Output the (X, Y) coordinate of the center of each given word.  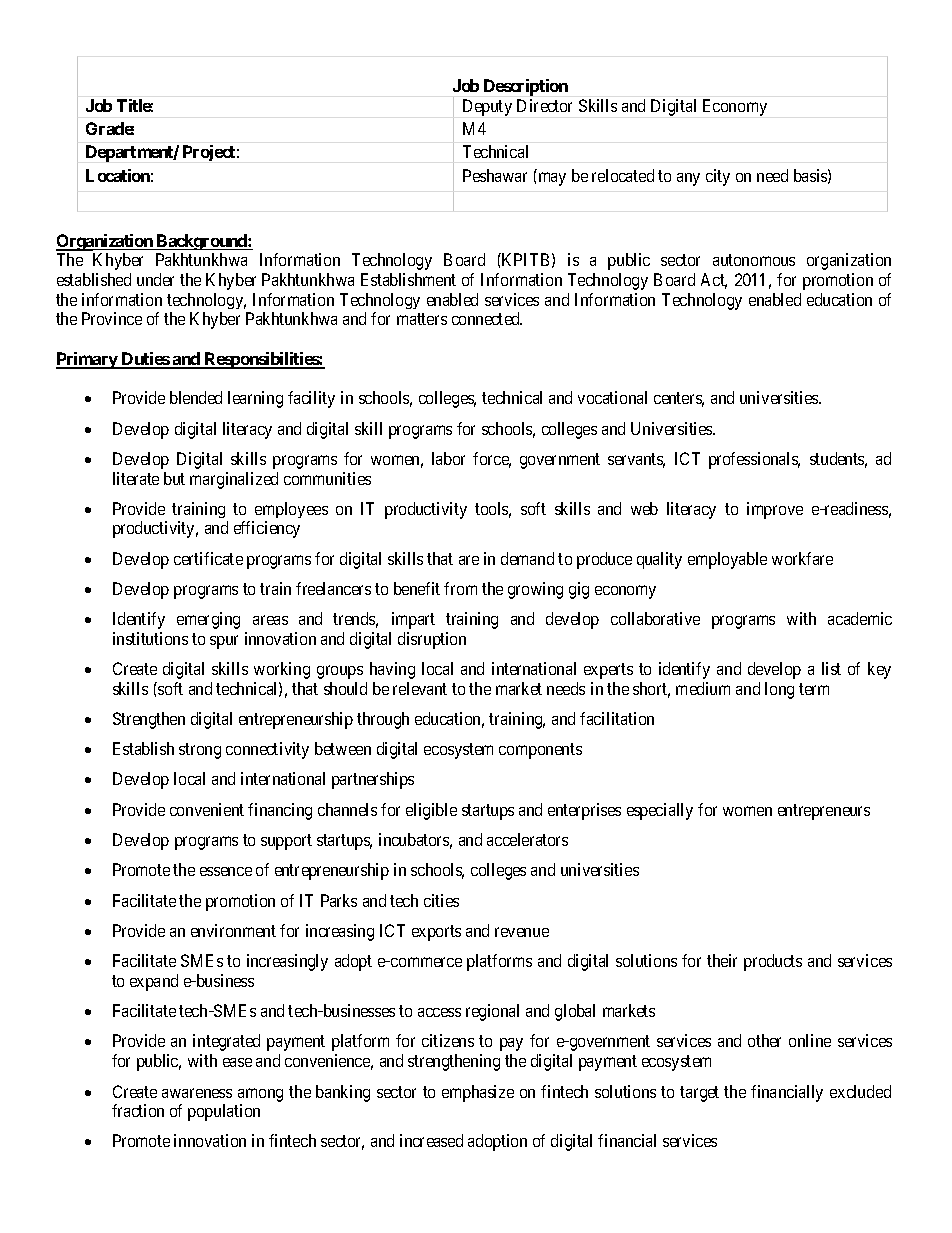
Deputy (487, 107)
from (460, 588)
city (718, 177)
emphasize (478, 1093)
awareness (197, 1093)
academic (860, 618)
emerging (208, 620)
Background (202, 242)
